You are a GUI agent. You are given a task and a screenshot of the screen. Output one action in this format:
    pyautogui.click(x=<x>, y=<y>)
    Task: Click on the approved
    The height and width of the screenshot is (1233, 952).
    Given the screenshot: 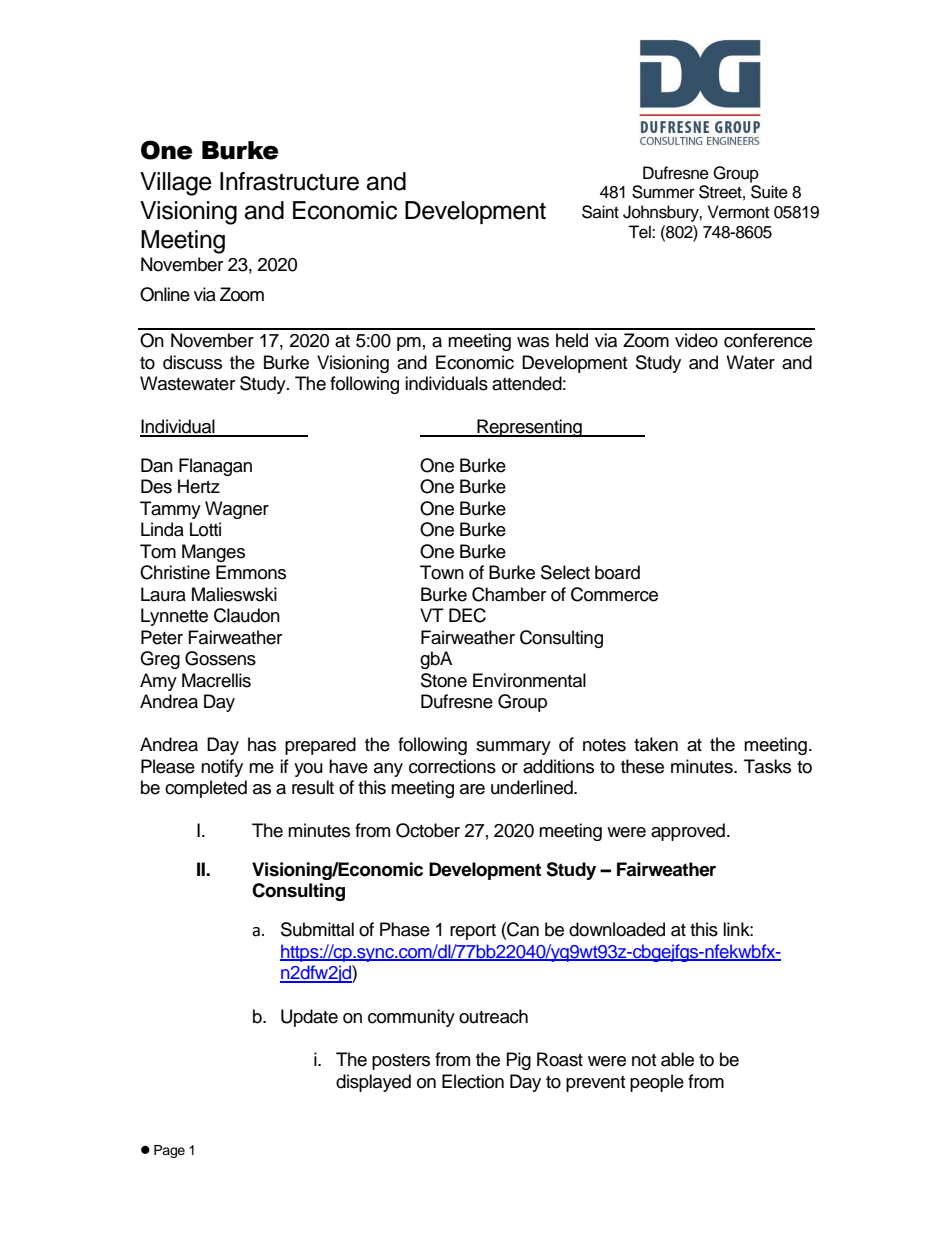 What is the action you would take?
    pyautogui.click(x=688, y=832)
